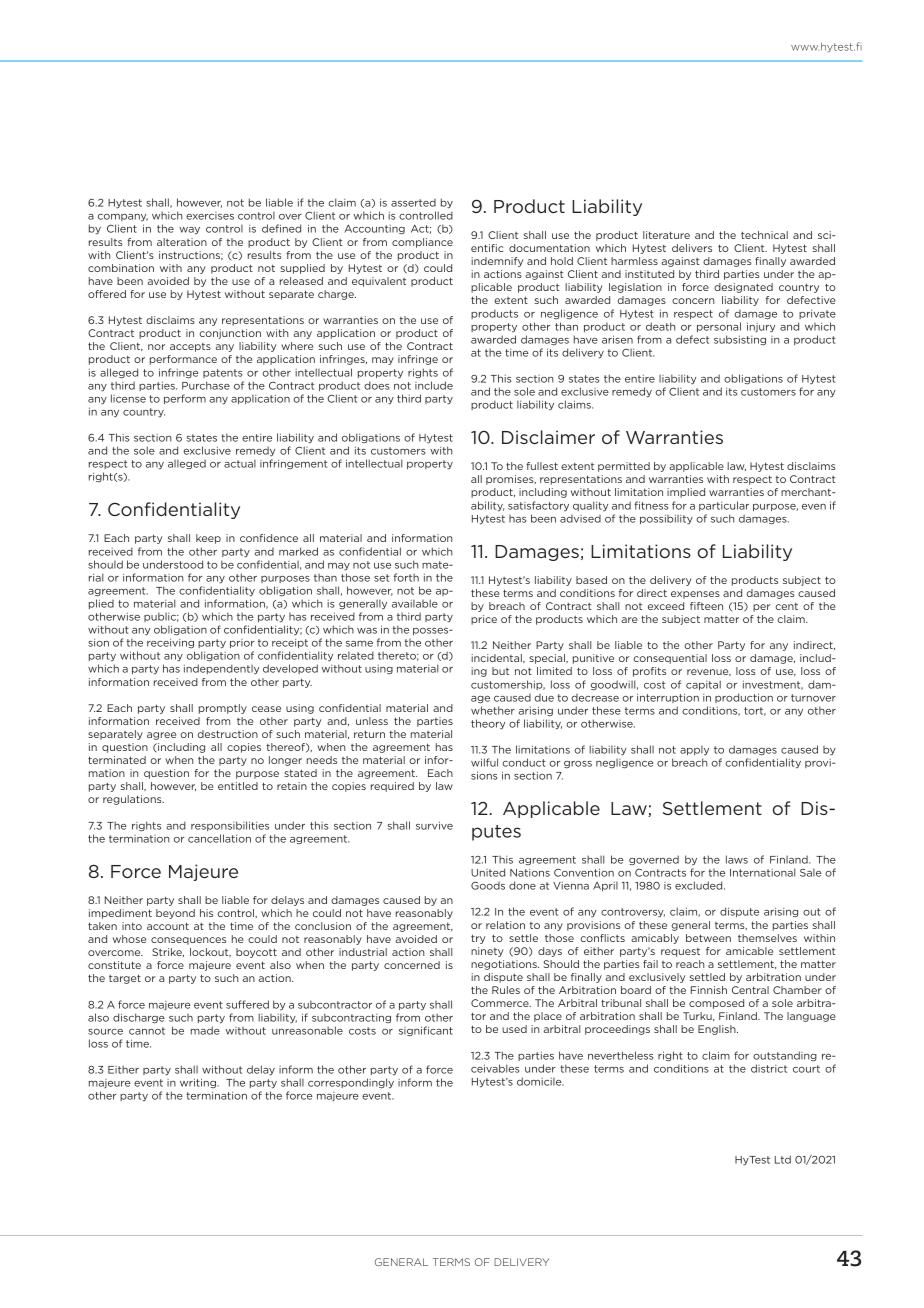  What do you see at coordinates (749, 951) in the screenshot?
I see `amicable` at bounding box center [749, 951].
